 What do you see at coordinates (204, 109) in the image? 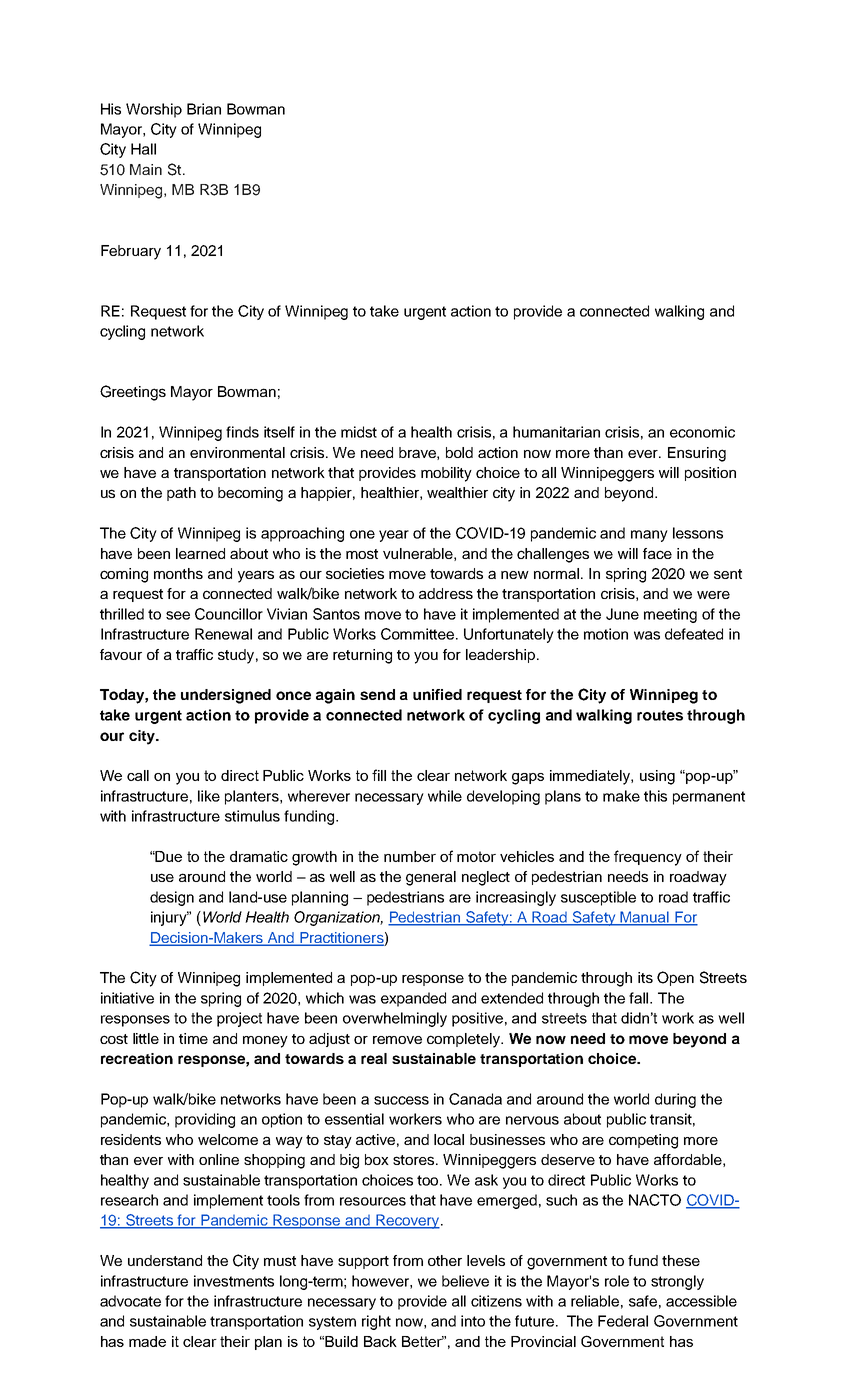
I see `Brian` at bounding box center [204, 109].
